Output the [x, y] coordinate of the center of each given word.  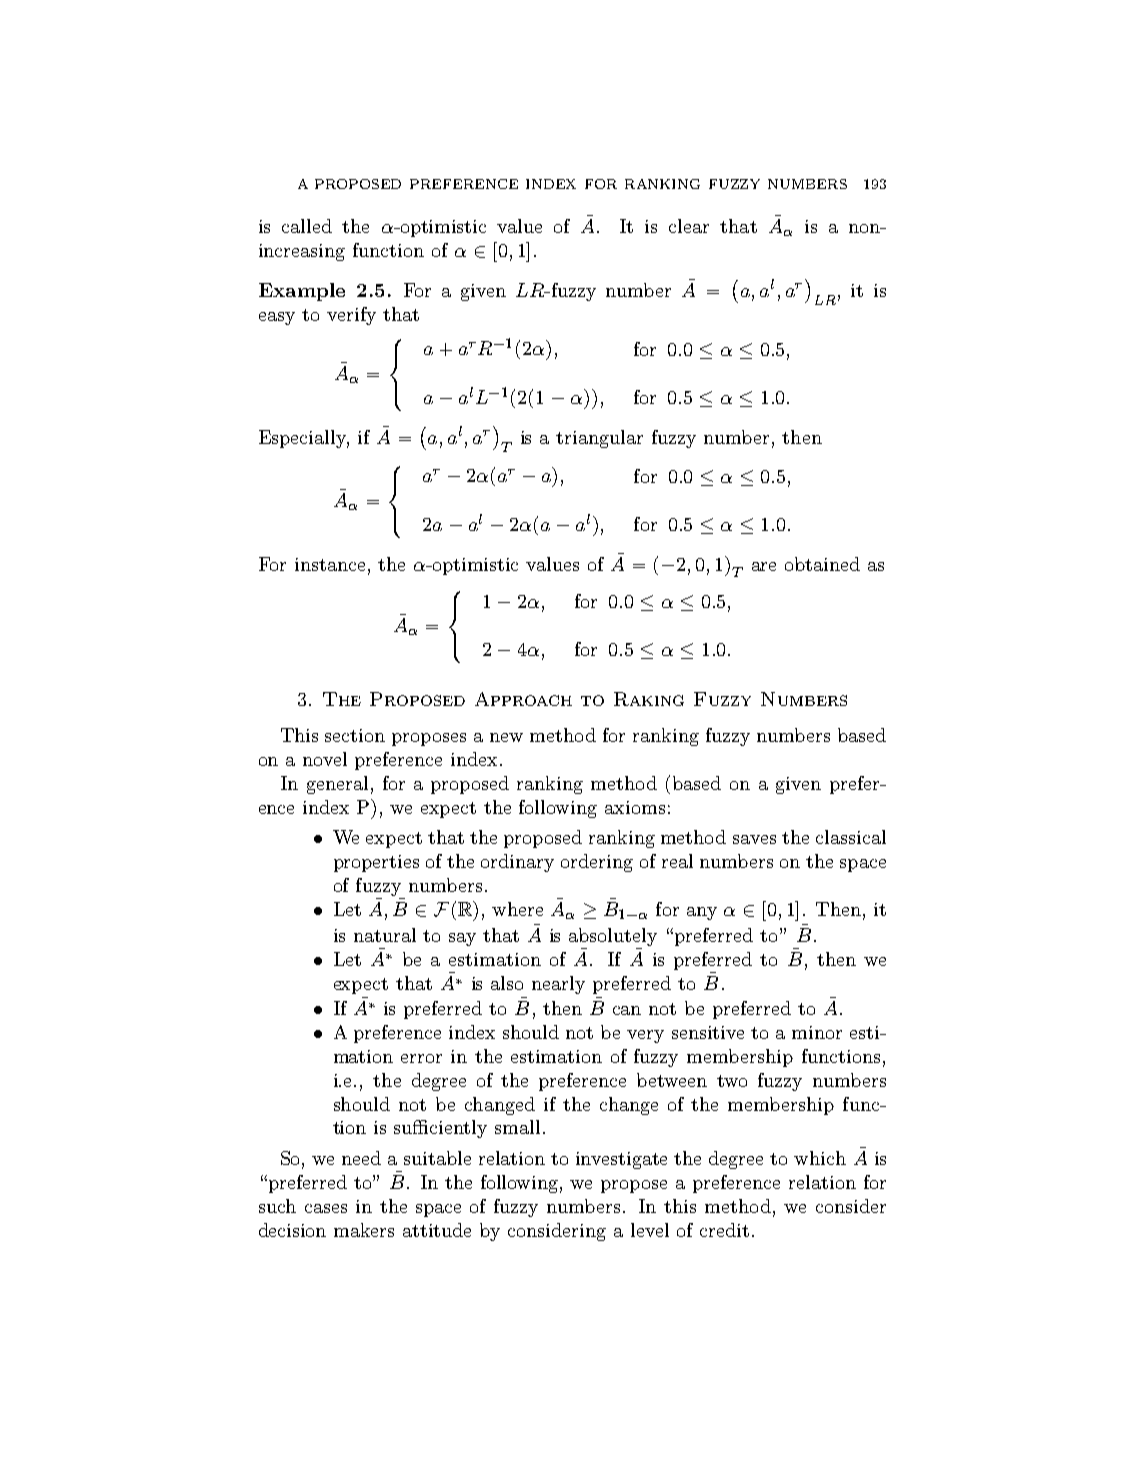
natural [385, 935]
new [506, 737]
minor [817, 1032]
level [650, 1230]
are [764, 566]
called [307, 226]
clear [689, 226]
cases [326, 1208]
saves [754, 839]
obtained [822, 564]
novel [325, 759]
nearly [558, 985]
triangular [599, 439]
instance [330, 564]
